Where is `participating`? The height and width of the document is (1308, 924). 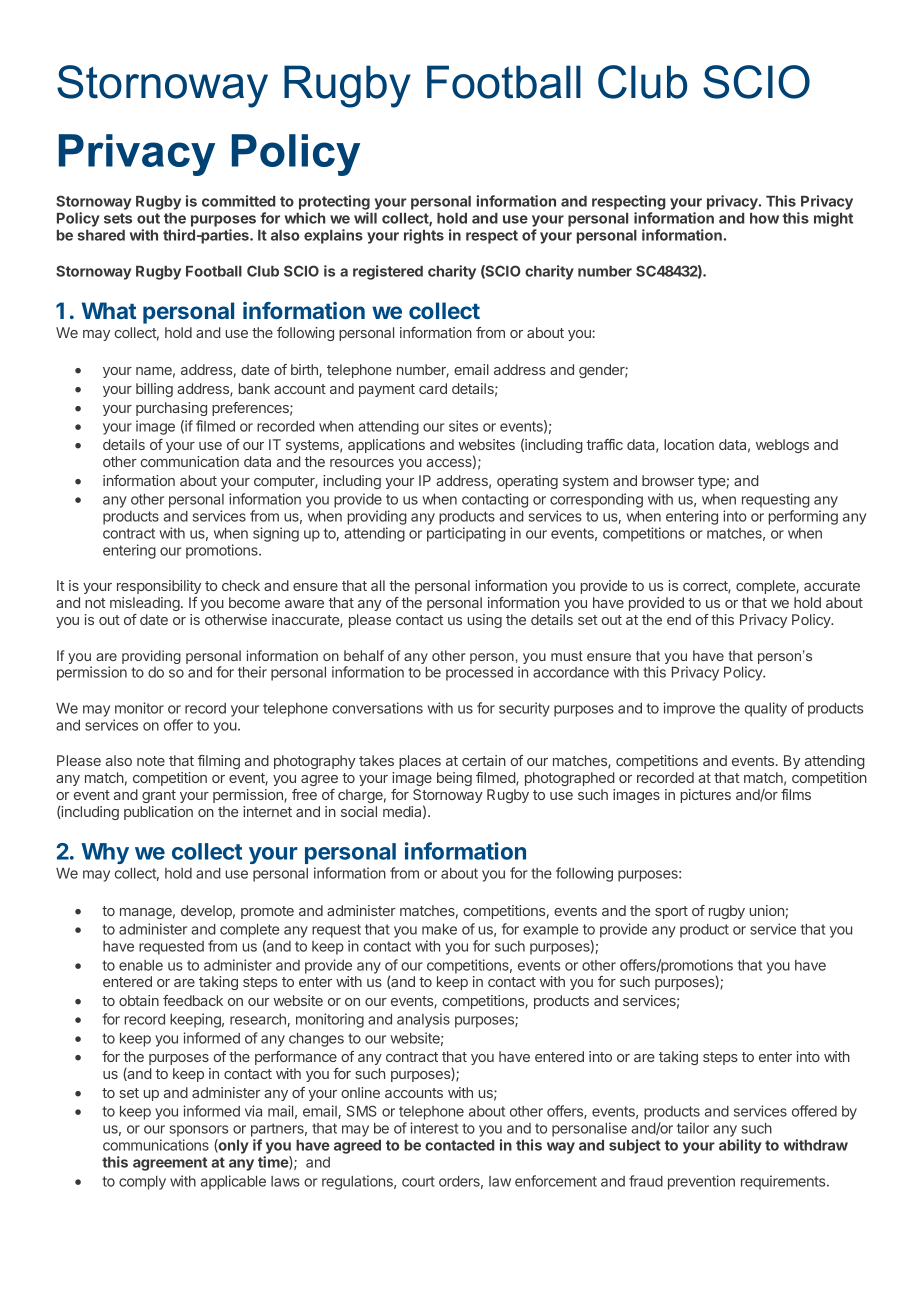 participating is located at coordinates (466, 534).
